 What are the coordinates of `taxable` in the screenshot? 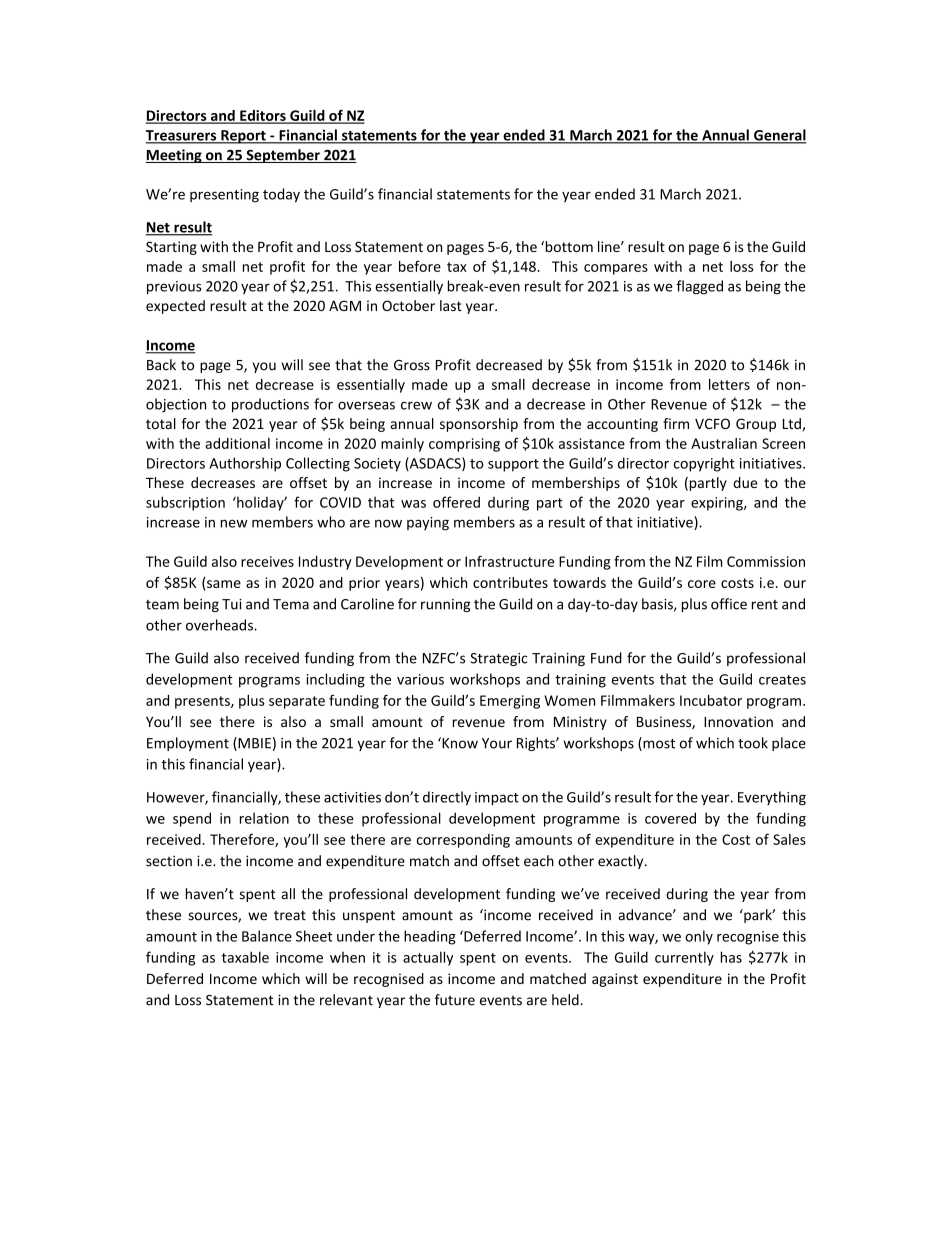 It's located at (245, 957).
